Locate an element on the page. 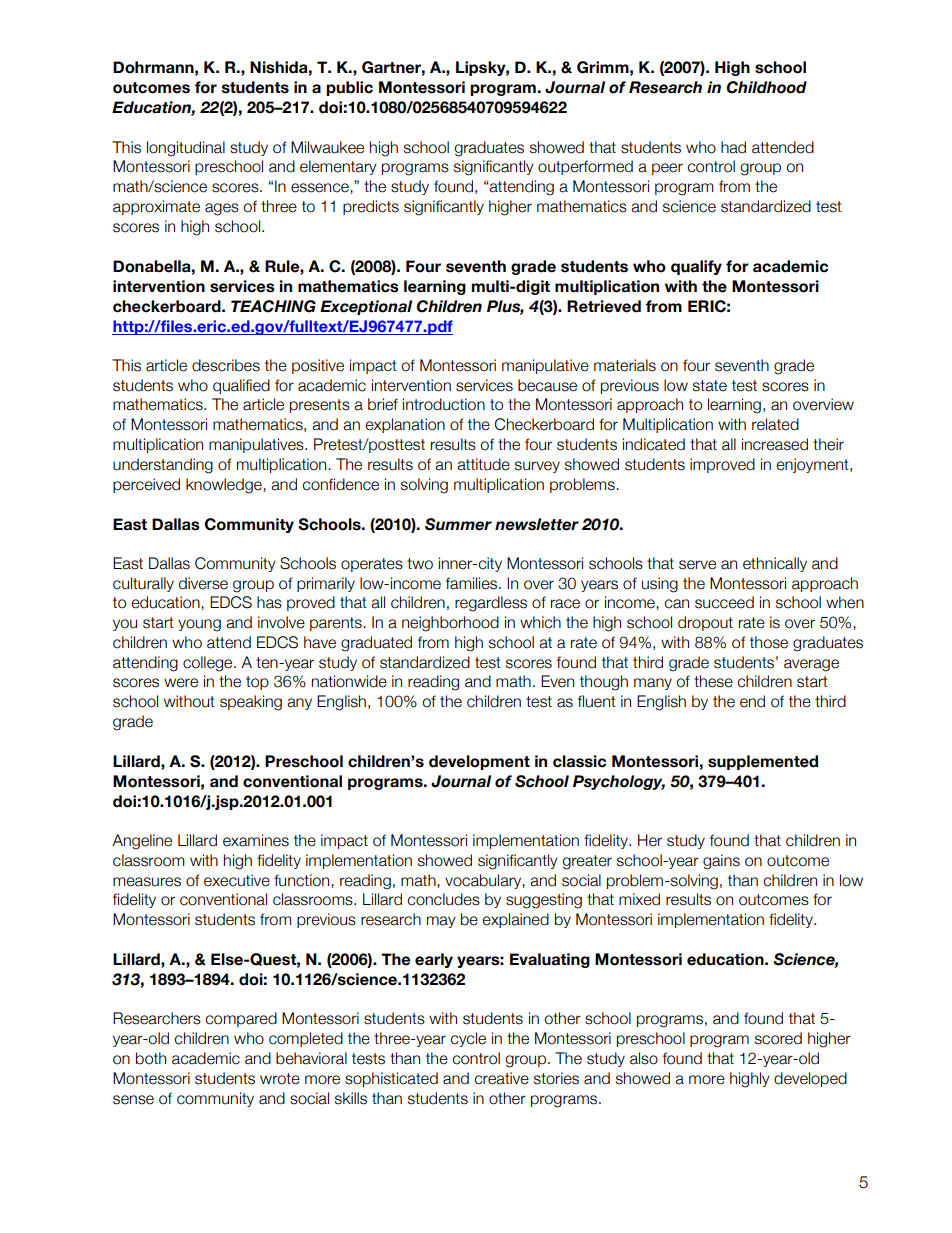 Image resolution: width=952 pixels, height=1233 pixels. creative is located at coordinates (501, 1078).
